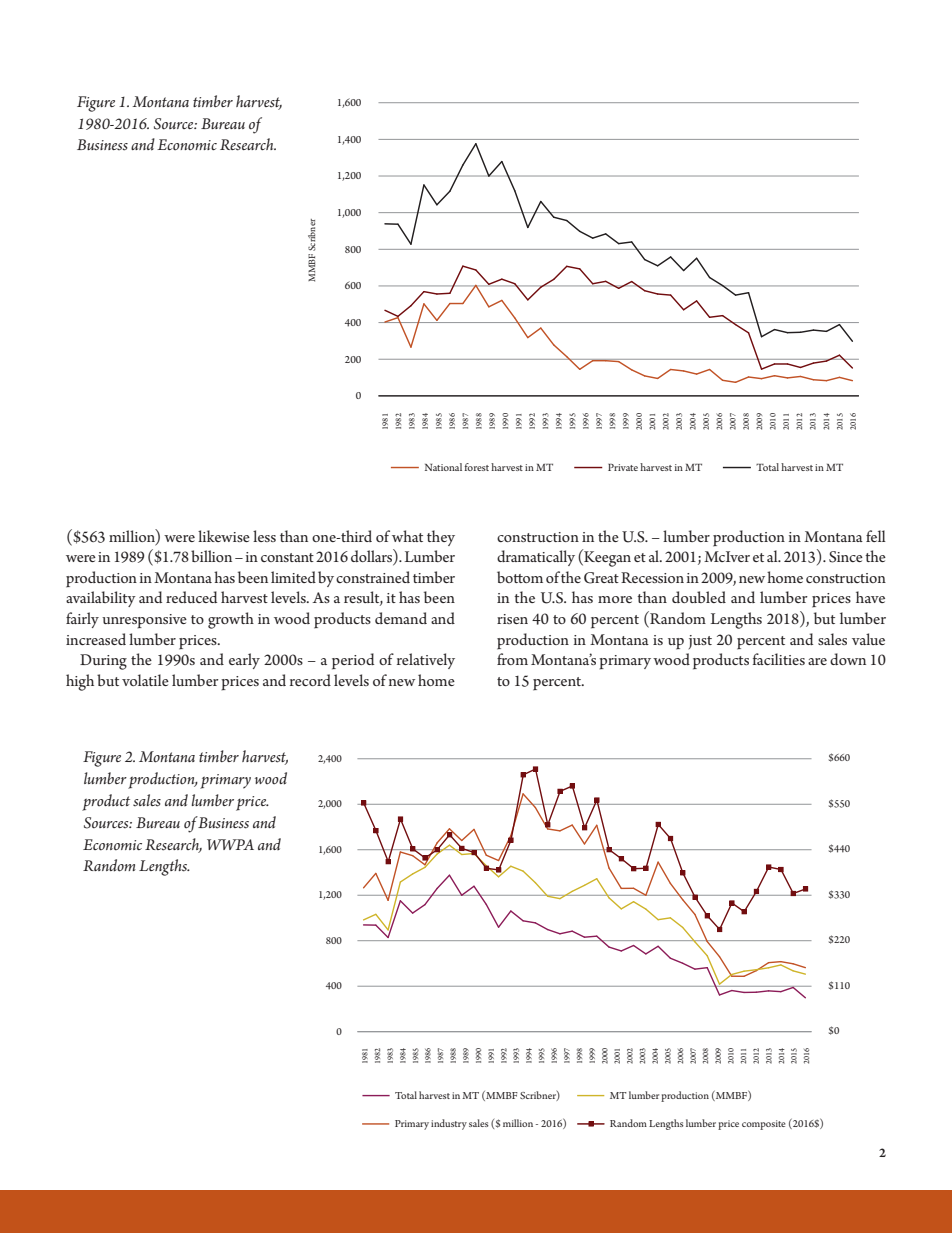 The width and height of the screenshot is (952, 1233). Describe the element at coordinates (476, 467) in the screenshot. I see `forest` at that location.
